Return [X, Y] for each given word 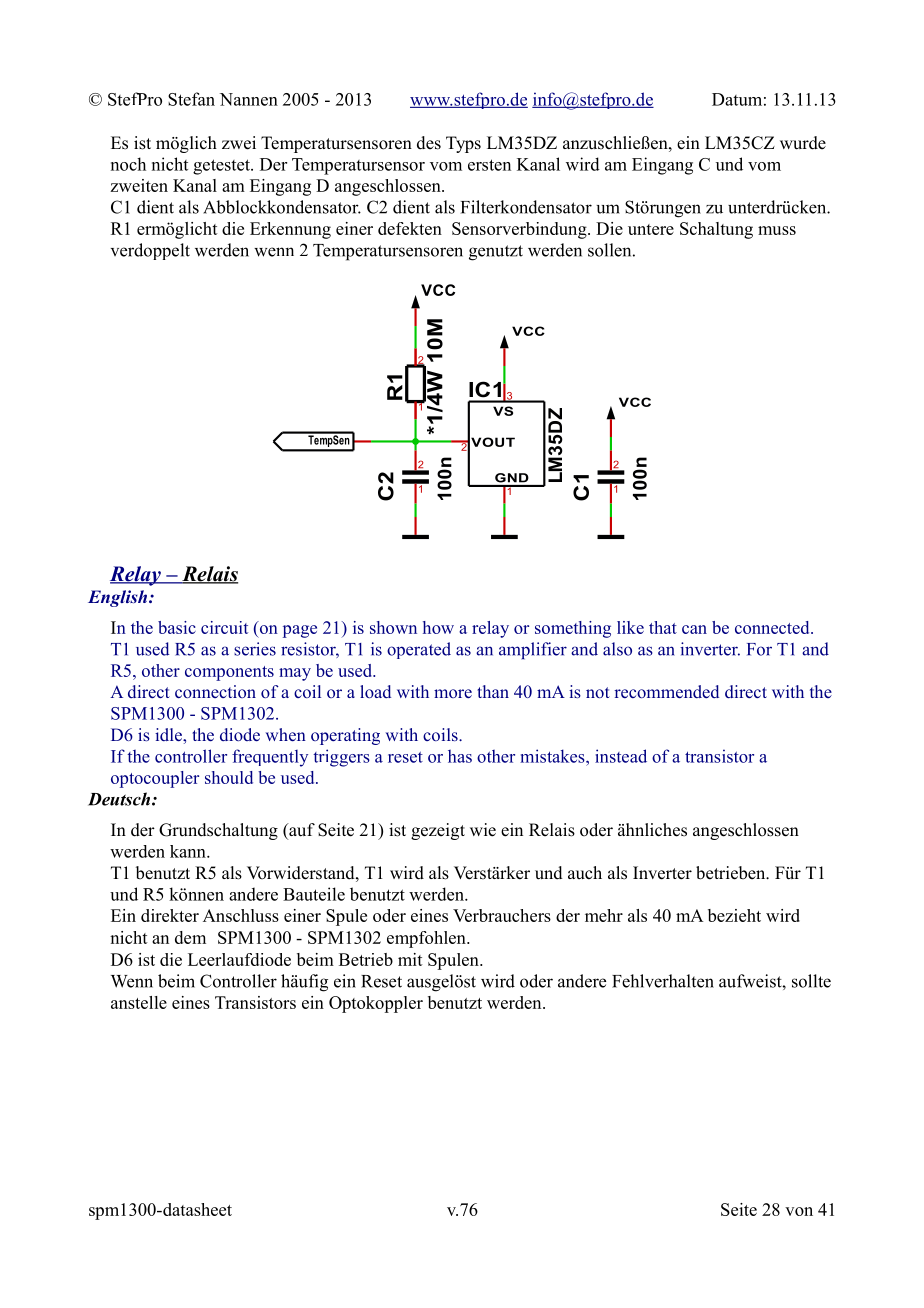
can [694, 629]
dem [190, 937]
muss [777, 230]
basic [177, 627]
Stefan [191, 99]
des [429, 143]
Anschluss [241, 915]
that [663, 627]
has [460, 756]
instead [621, 756]
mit [410, 959]
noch [128, 164]
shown [393, 627]
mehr [604, 915]
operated [419, 650]
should [229, 777]
